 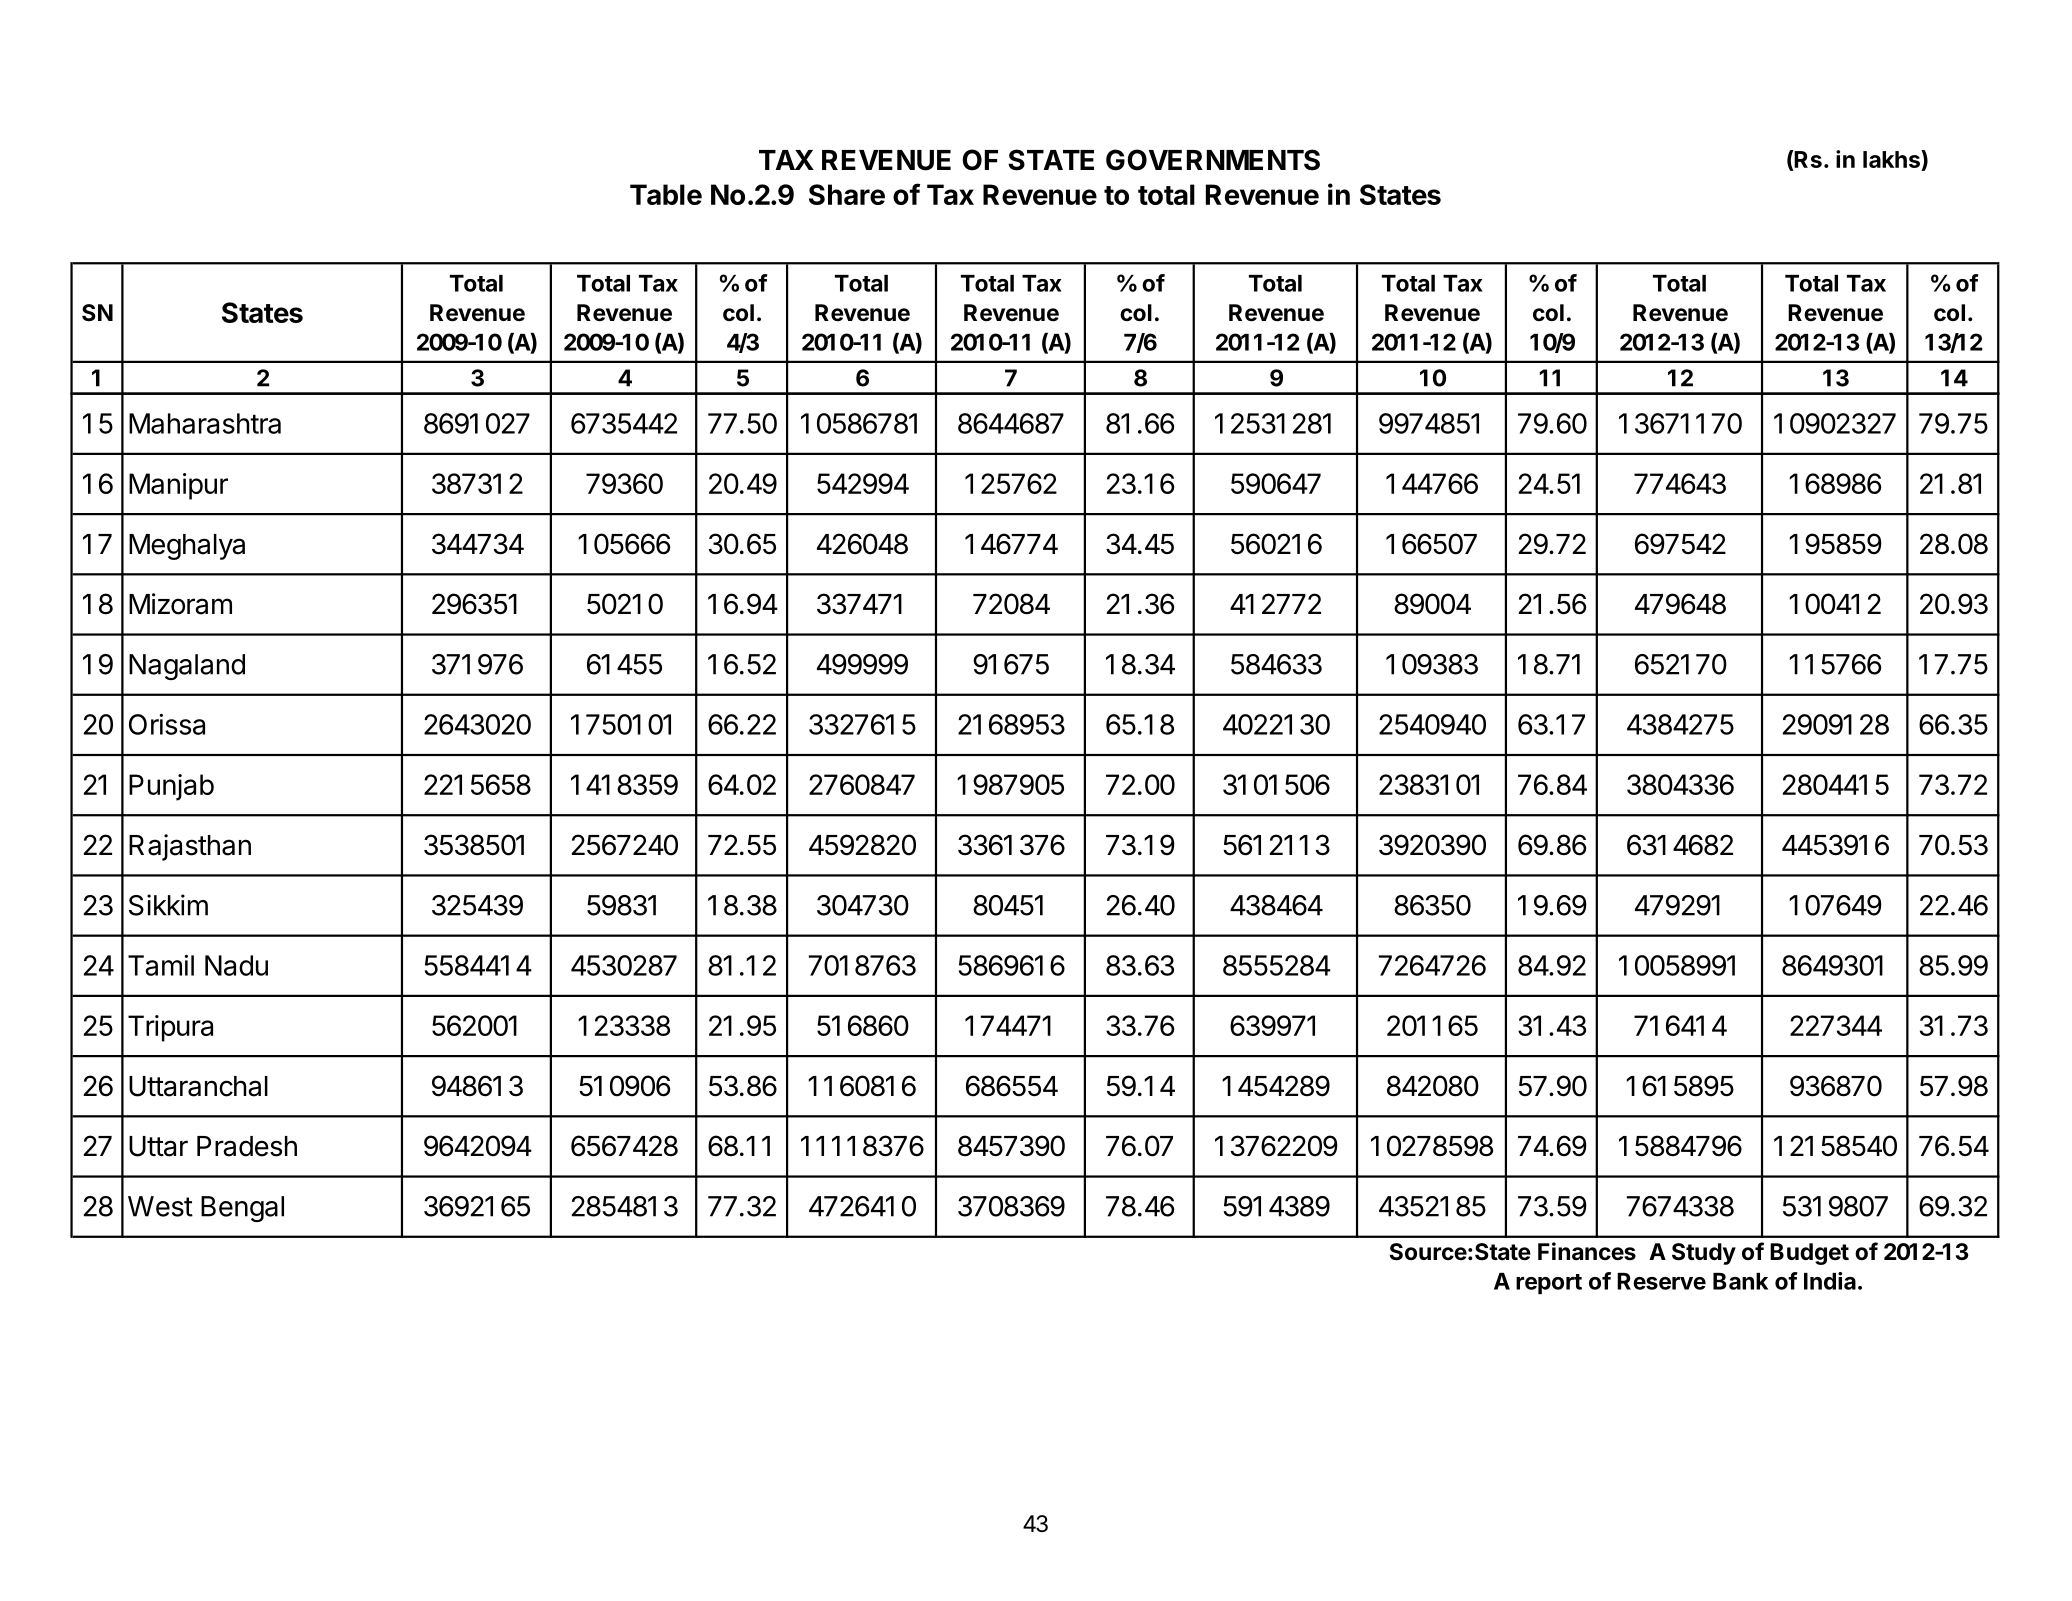 I want to click on Table, so click(x=666, y=194).
